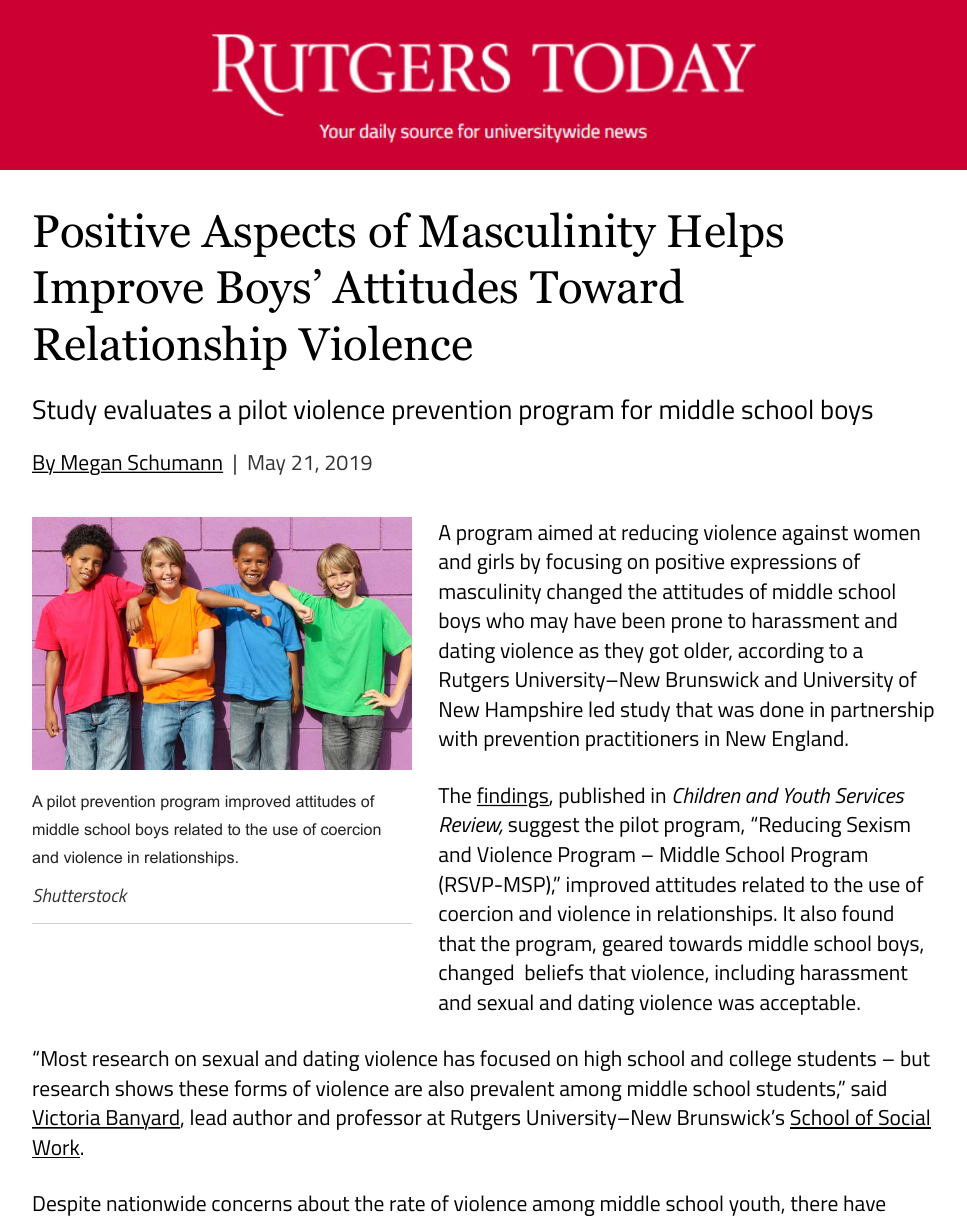 Image resolution: width=967 pixels, height=1232 pixels. I want to click on who, so click(505, 620).
